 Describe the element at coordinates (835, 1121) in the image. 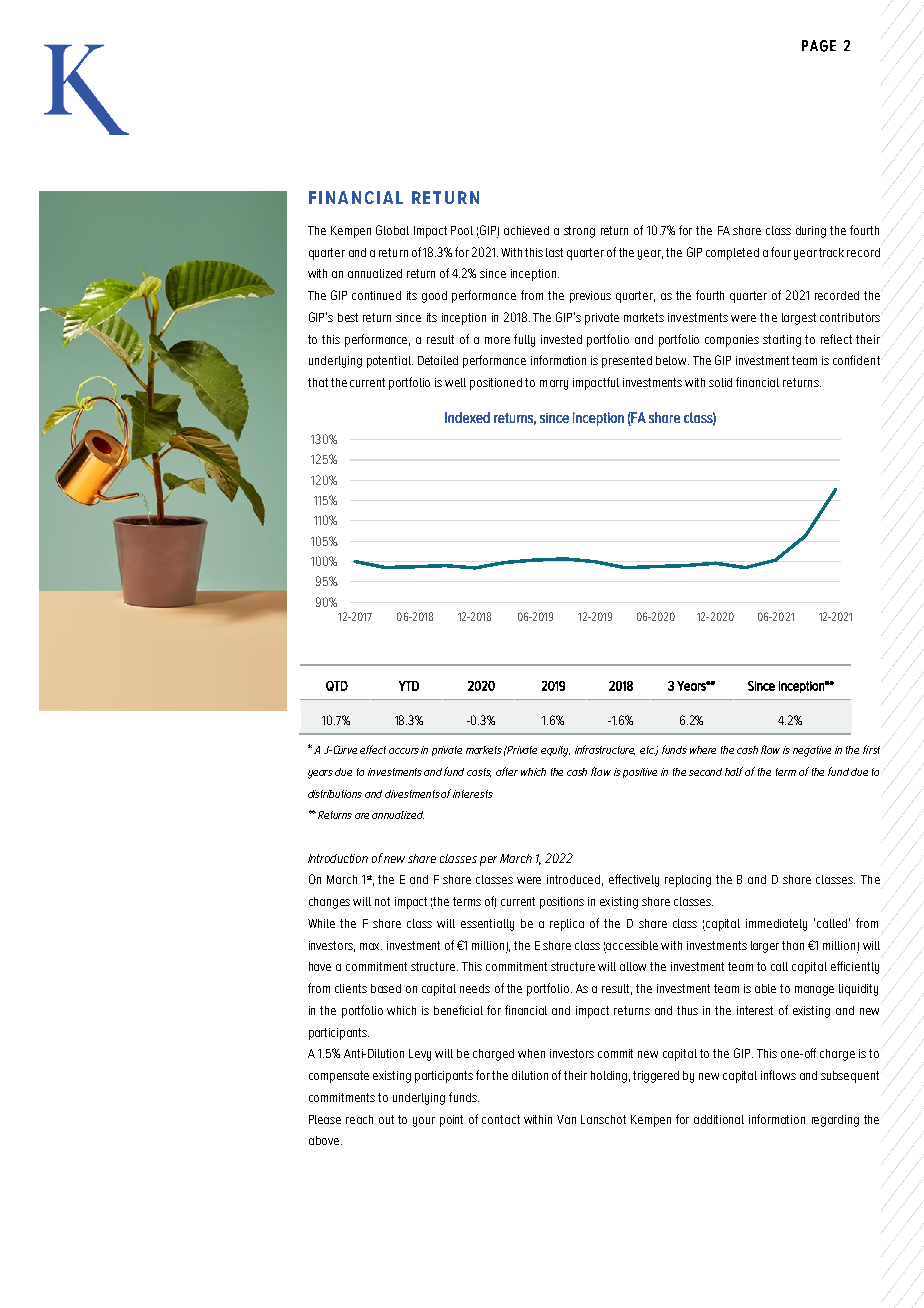

I see `regarding` at that location.
